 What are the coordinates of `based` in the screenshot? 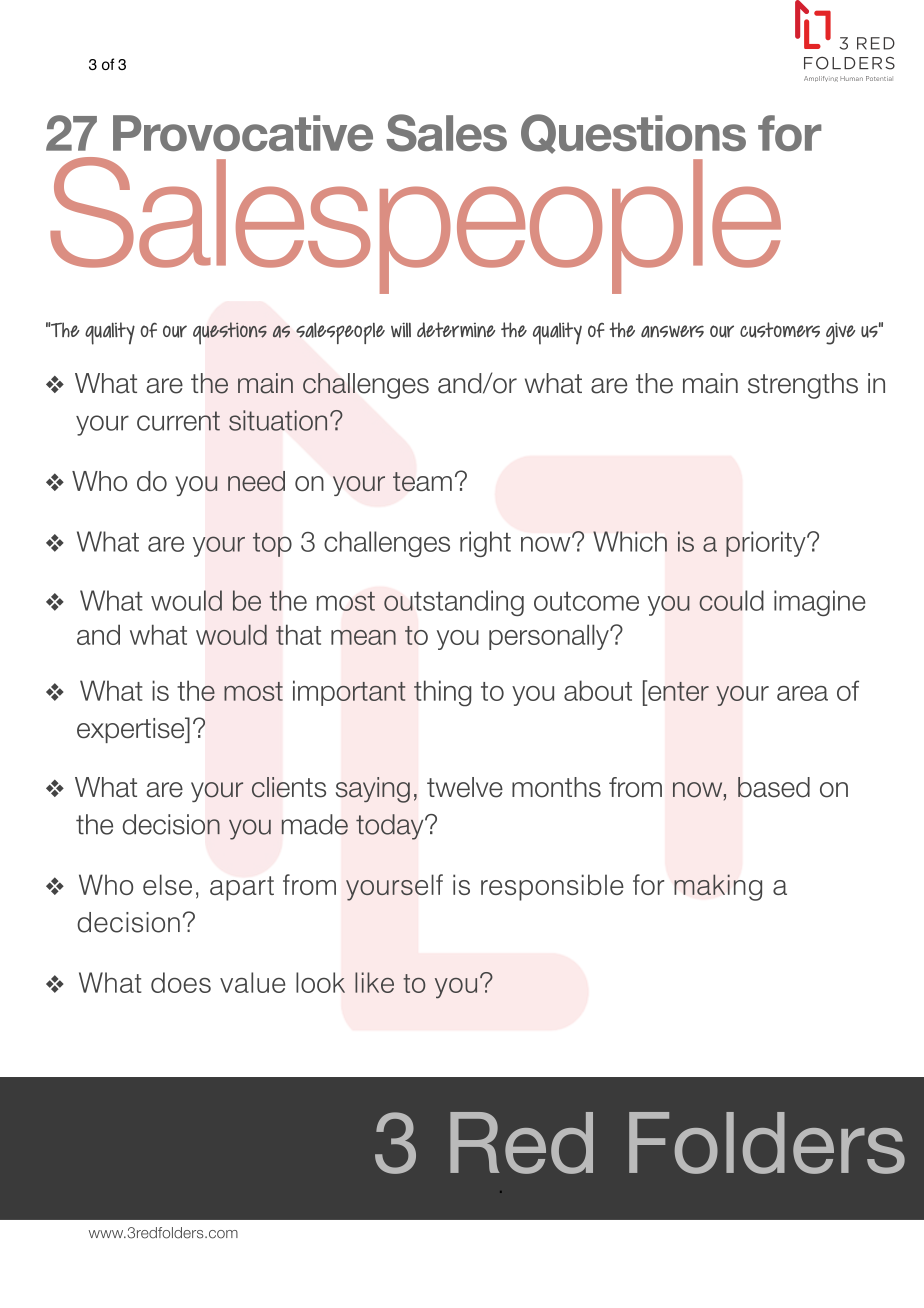 It's located at (774, 787).
